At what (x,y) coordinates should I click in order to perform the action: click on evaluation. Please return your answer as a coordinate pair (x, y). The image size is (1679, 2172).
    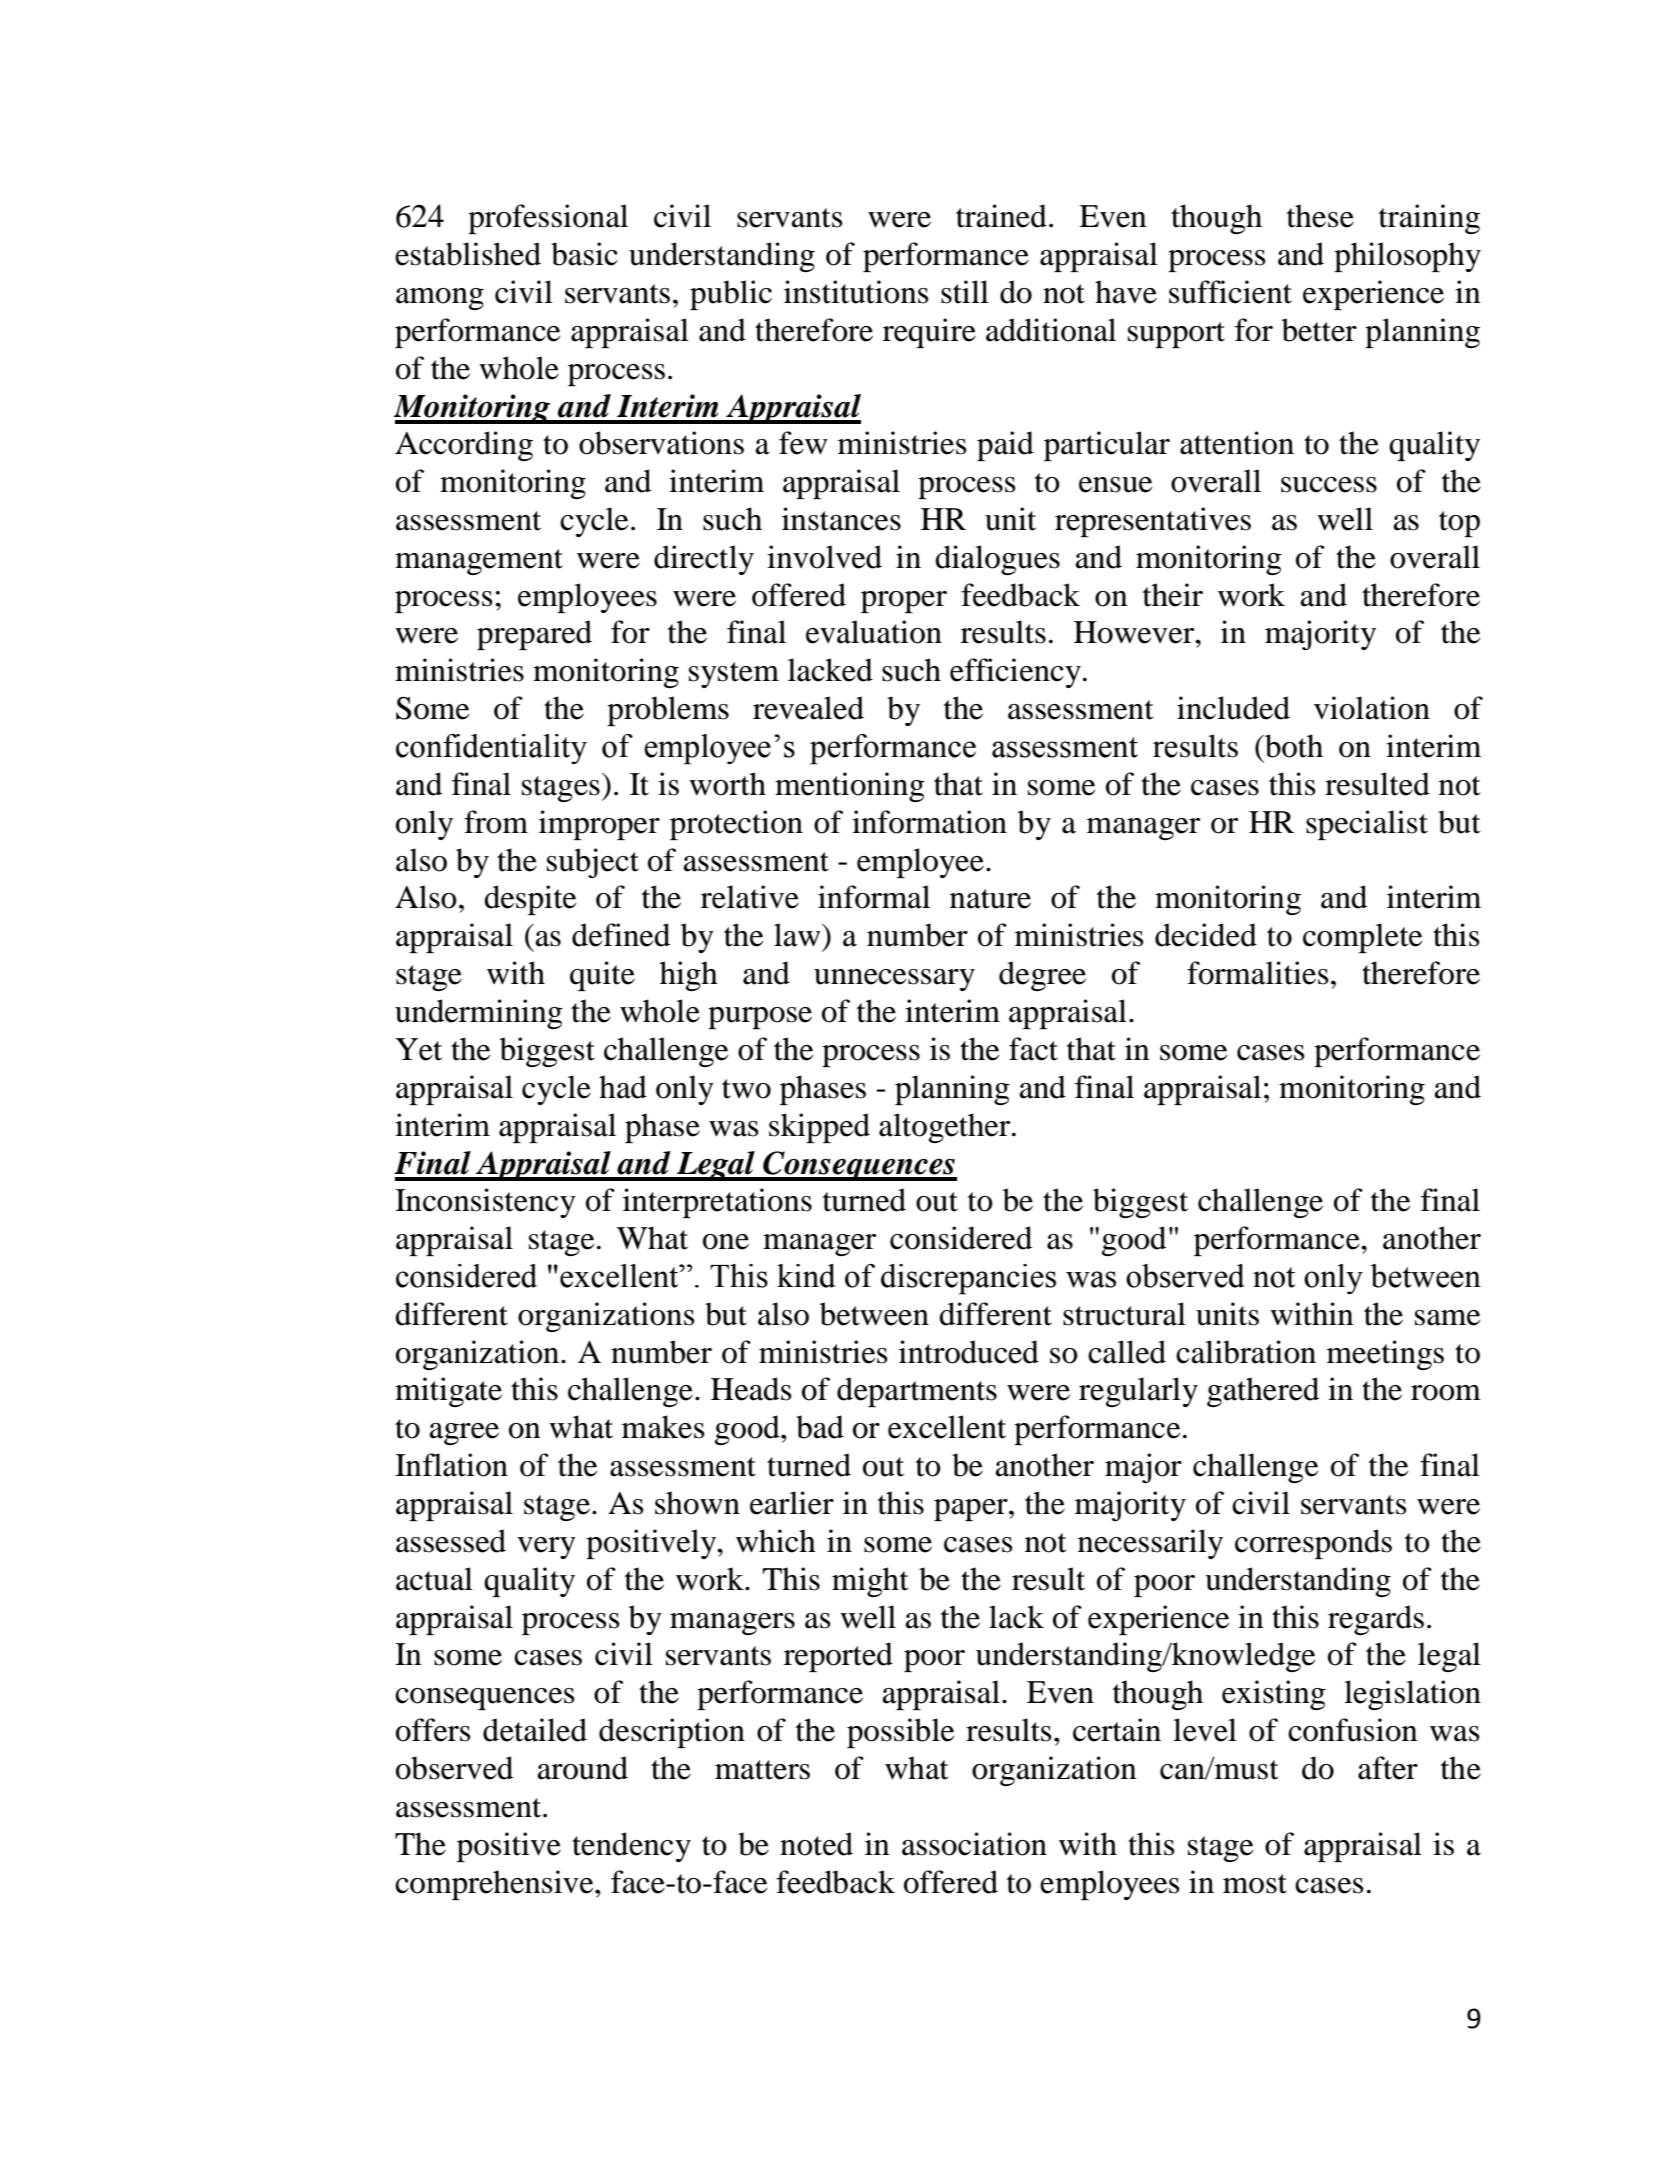
    Looking at the image, I should click on (874, 632).
